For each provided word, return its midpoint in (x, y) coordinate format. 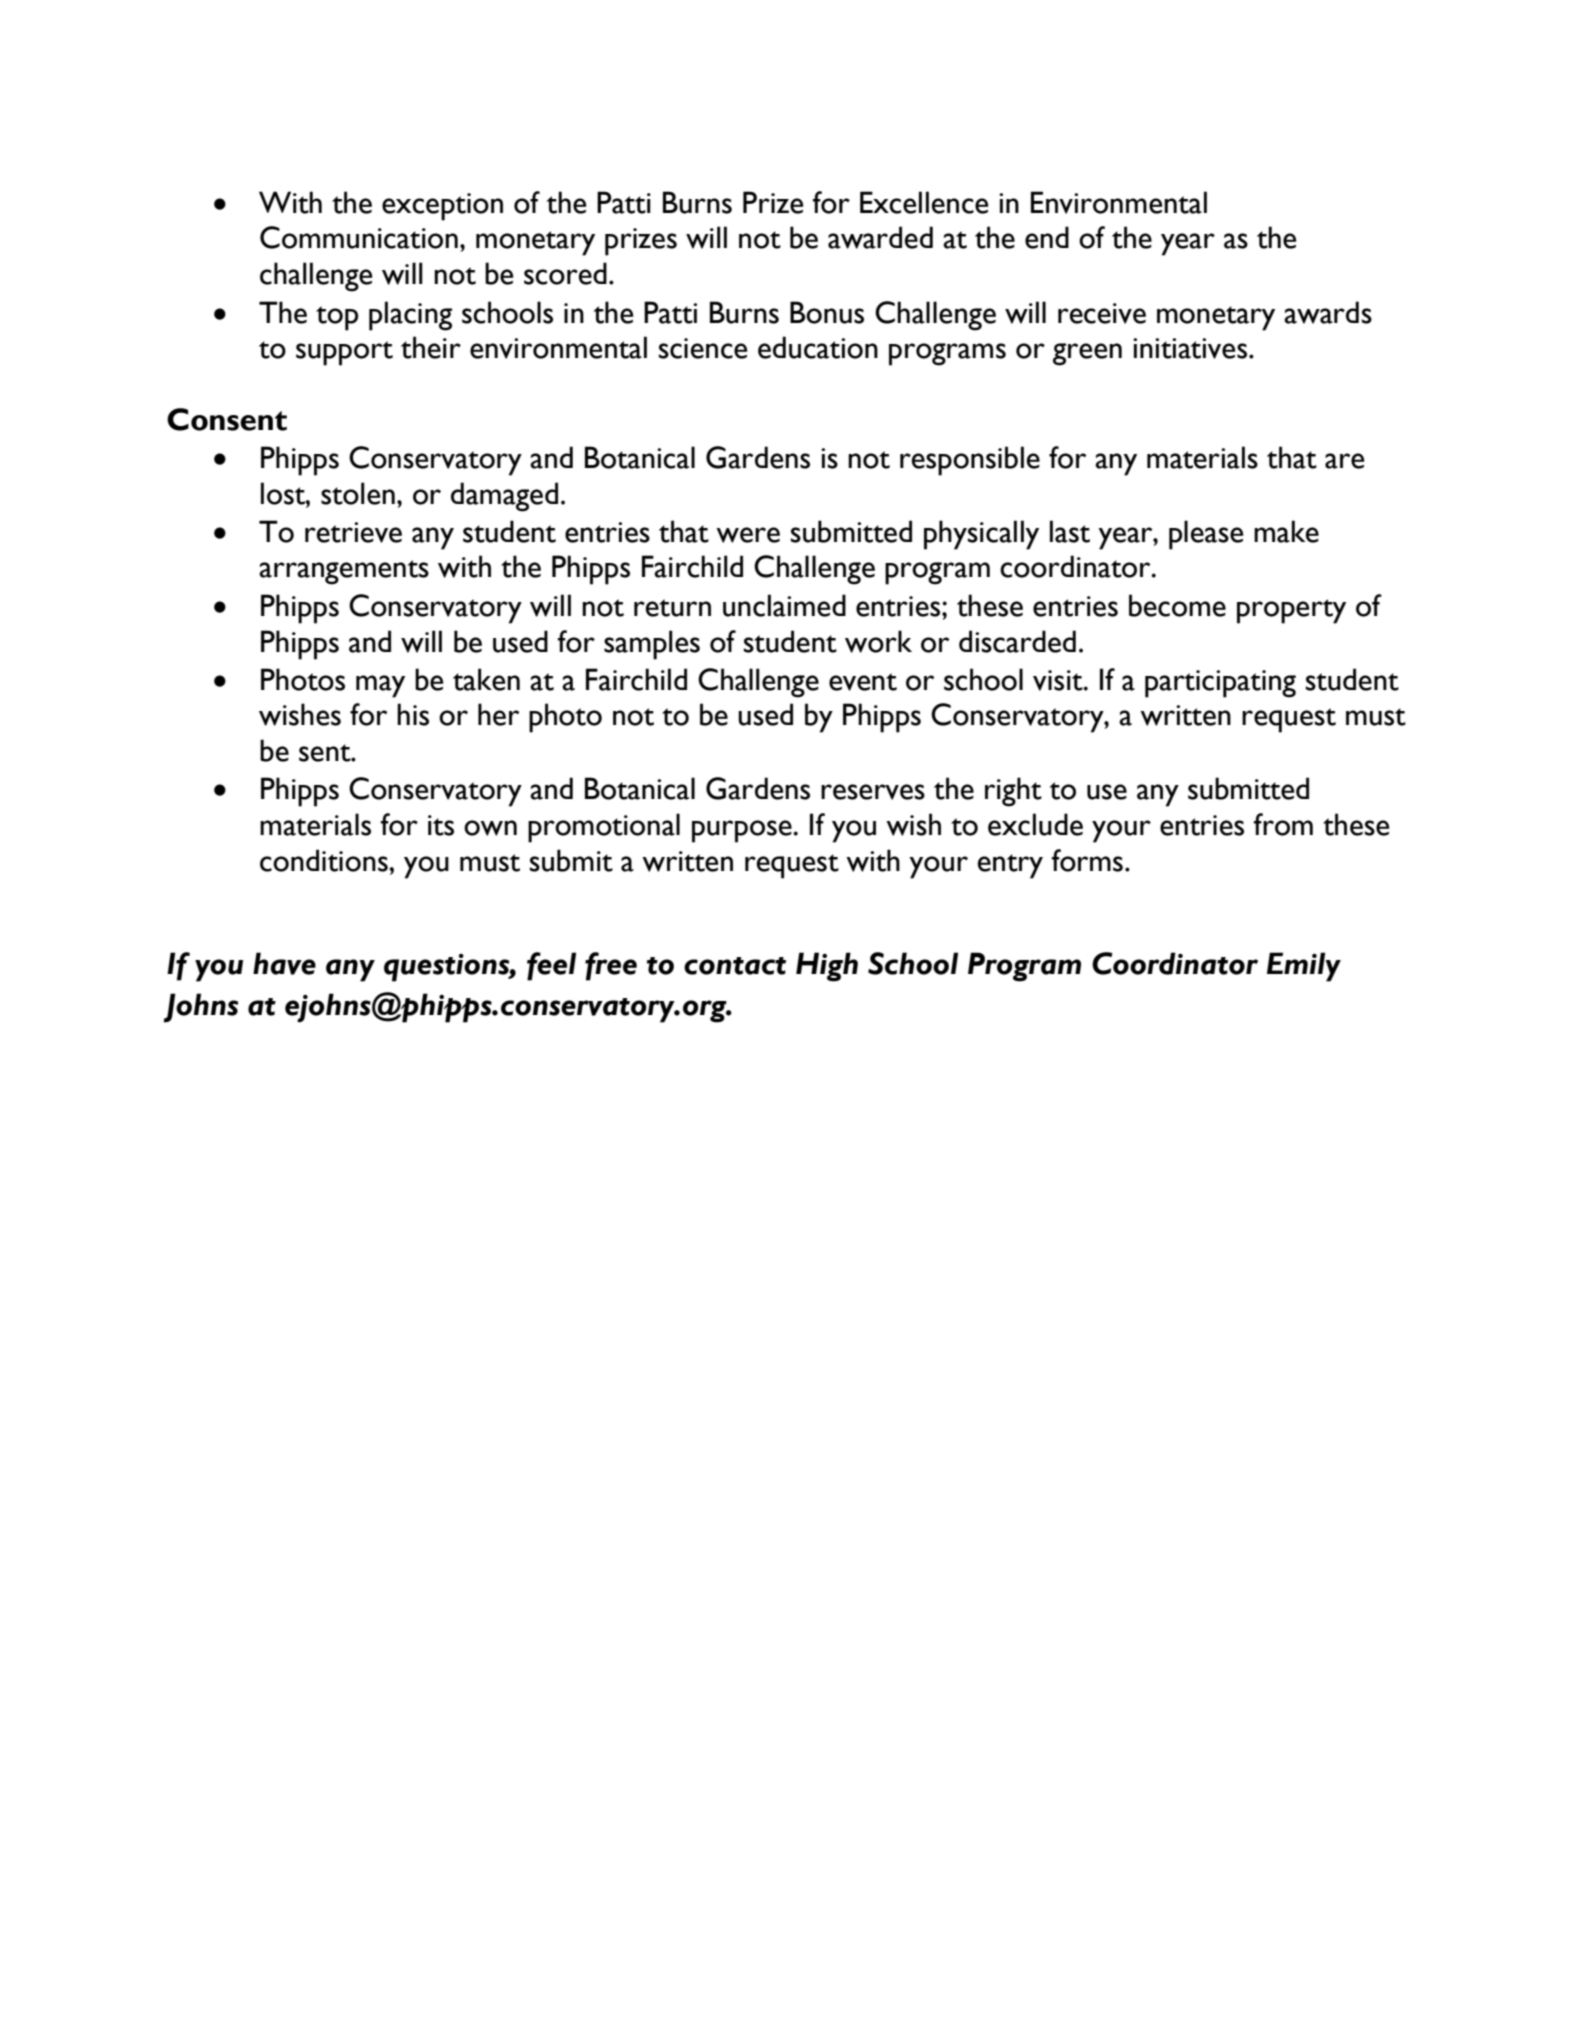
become (1177, 605)
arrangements (344, 572)
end (1047, 237)
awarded (880, 237)
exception (442, 207)
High (827, 967)
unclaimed (784, 605)
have (284, 963)
